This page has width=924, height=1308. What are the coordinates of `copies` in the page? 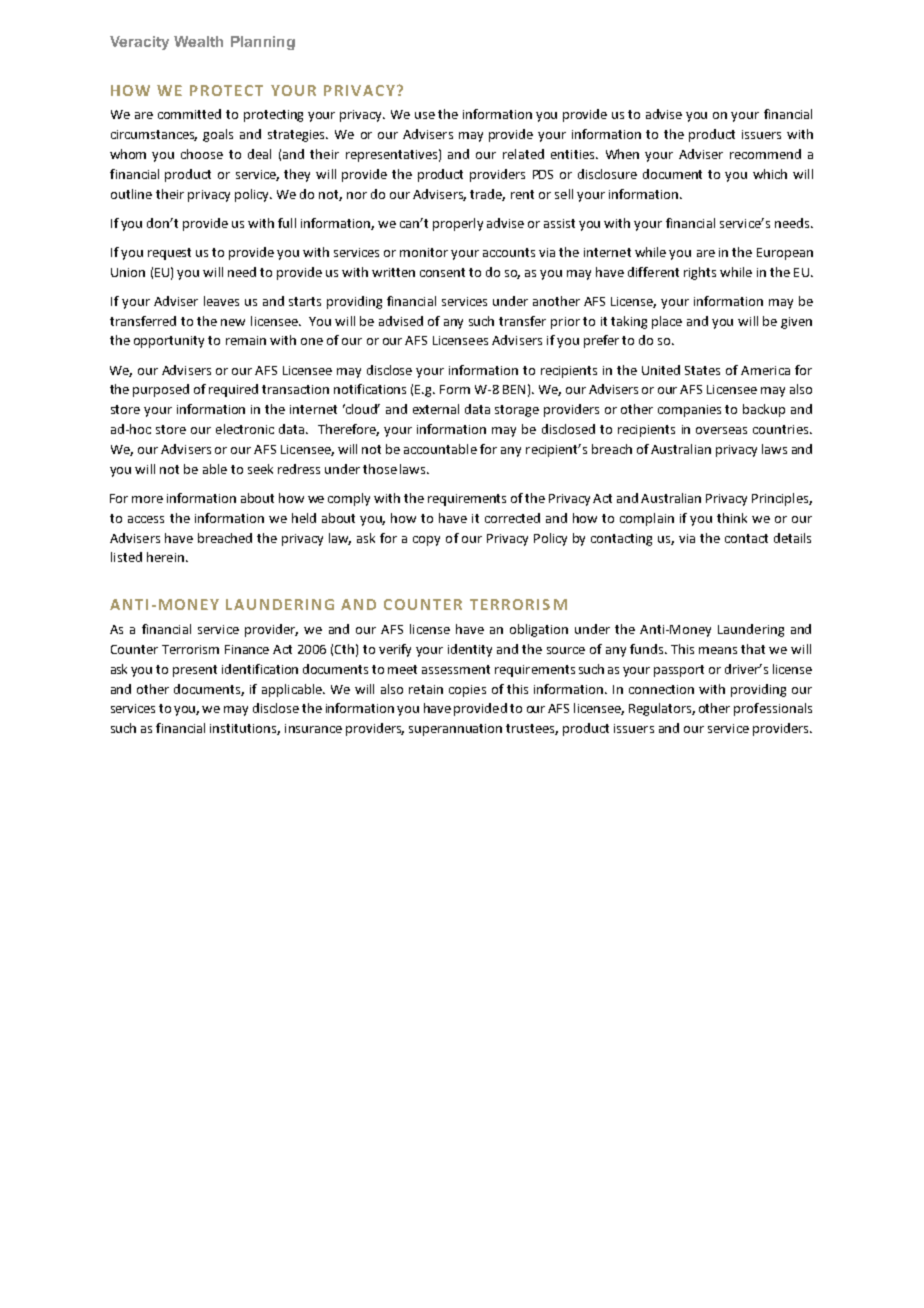 It's located at (467, 691).
